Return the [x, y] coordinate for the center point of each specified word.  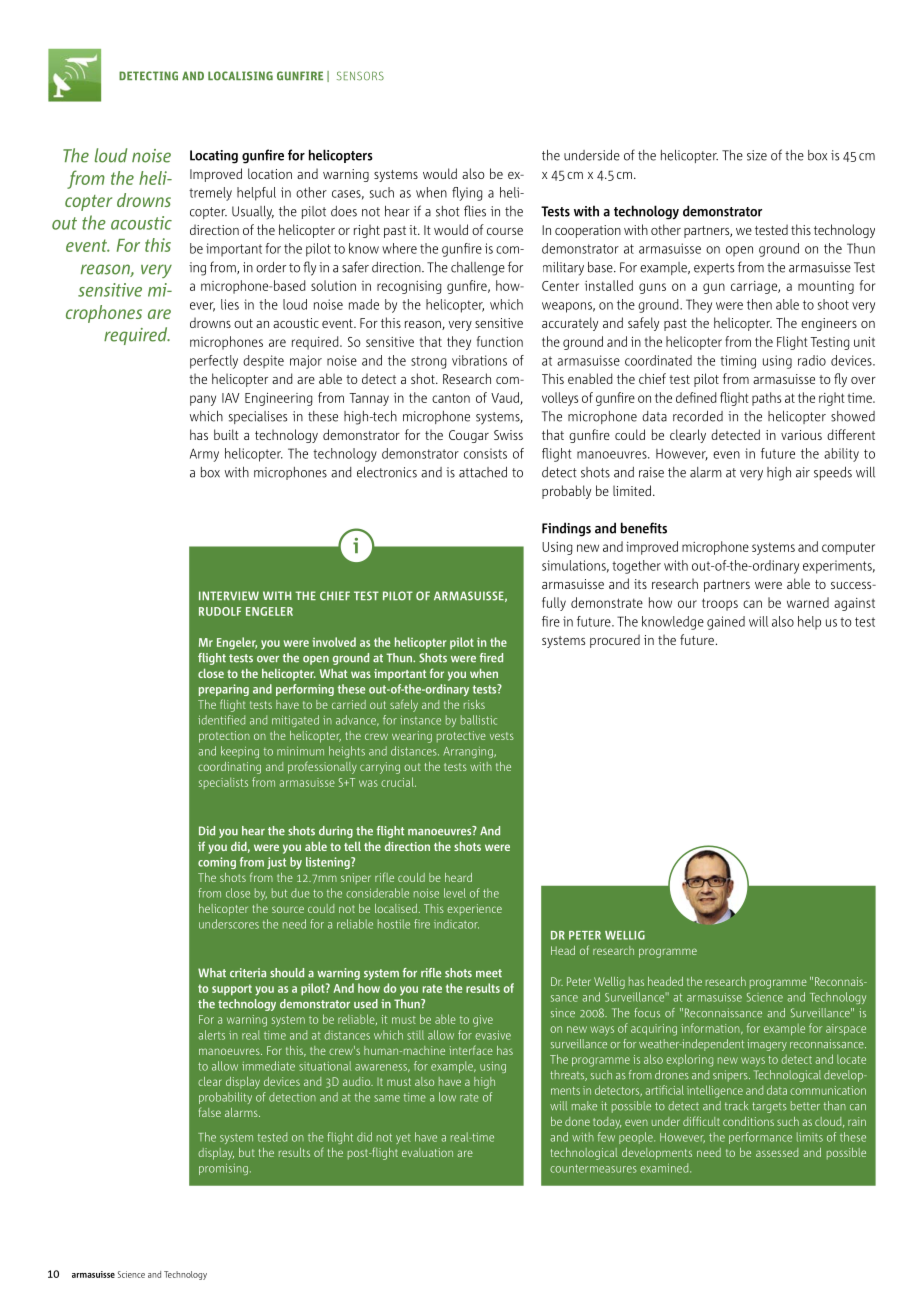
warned [808, 602]
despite [263, 361]
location [270, 173]
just [276, 863]
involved [334, 642]
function [500, 341]
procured [615, 641]
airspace [846, 1029]
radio [812, 360]
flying [467, 194]
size [757, 155]
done [577, 1121]
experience [474, 909]
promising [223, 1169]
